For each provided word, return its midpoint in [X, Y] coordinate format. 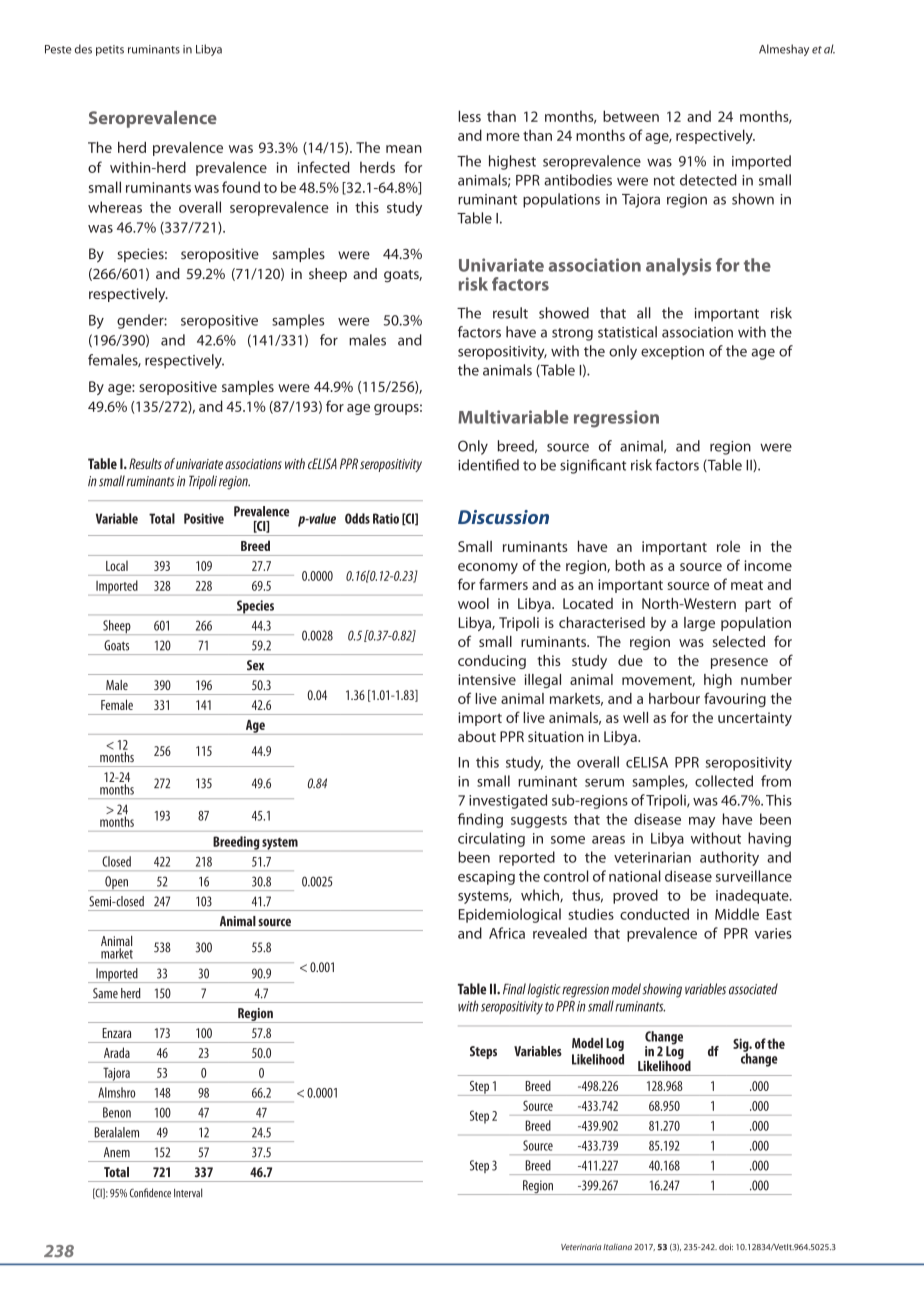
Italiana [617, 1246]
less [469, 116]
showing [662, 990]
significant [593, 466]
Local [117, 565]
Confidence [150, 1193]
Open [116, 883]
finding [480, 820]
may [702, 822]
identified [488, 465]
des [83, 49]
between [631, 116]
